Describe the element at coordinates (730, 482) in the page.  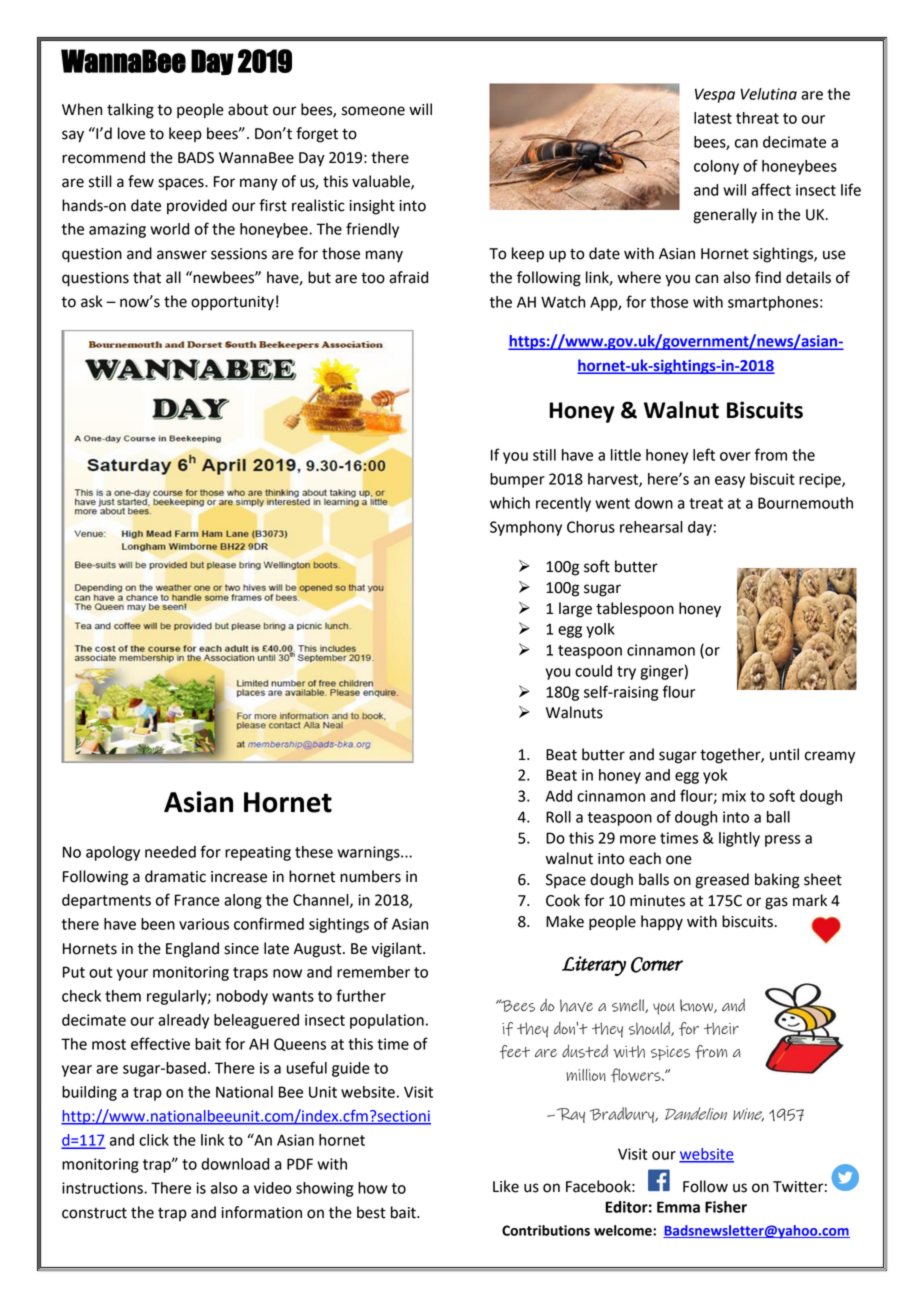
I see `easy` at that location.
